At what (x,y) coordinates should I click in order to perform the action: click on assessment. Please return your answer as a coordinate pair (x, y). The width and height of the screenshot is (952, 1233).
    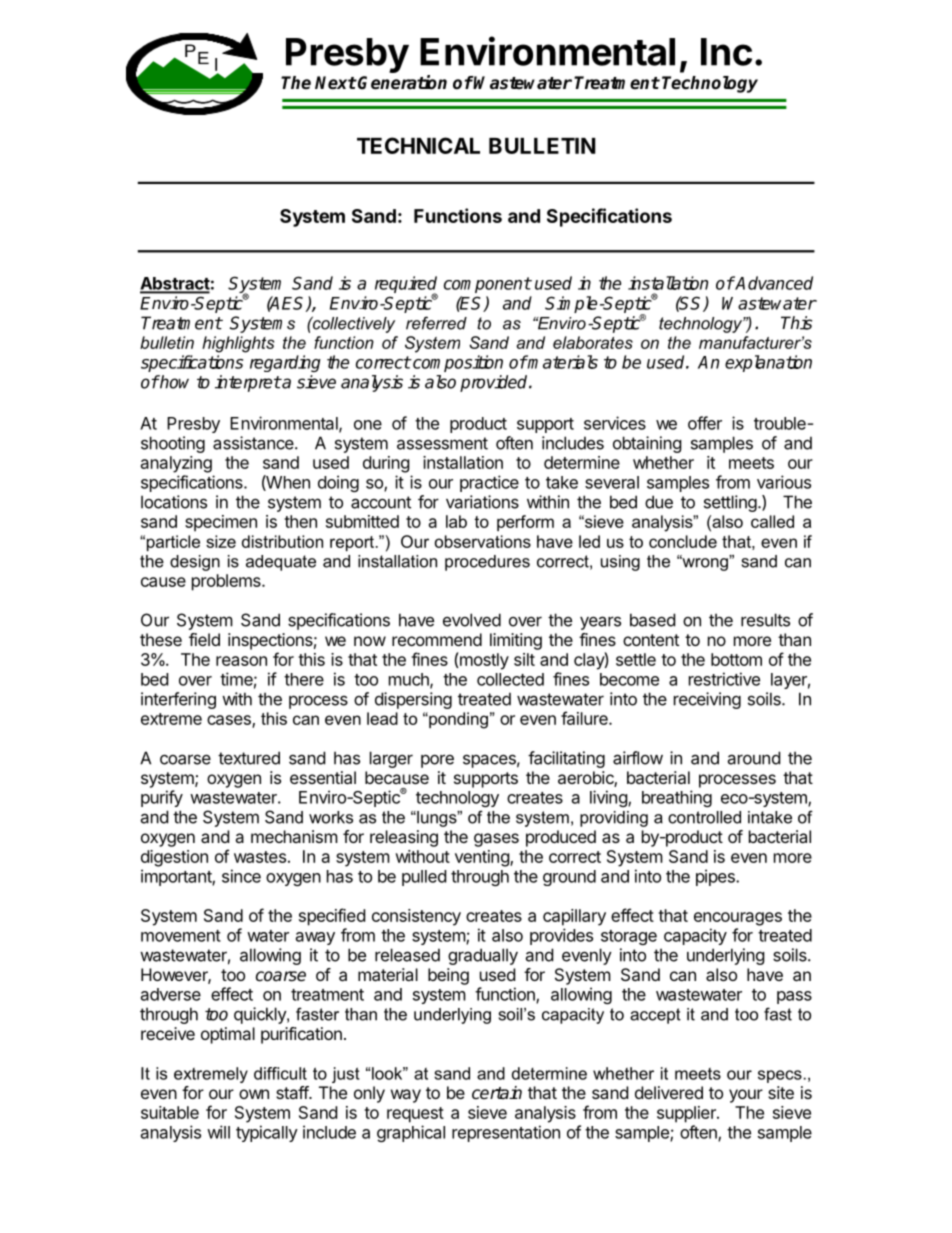
    Looking at the image, I should click on (442, 443).
